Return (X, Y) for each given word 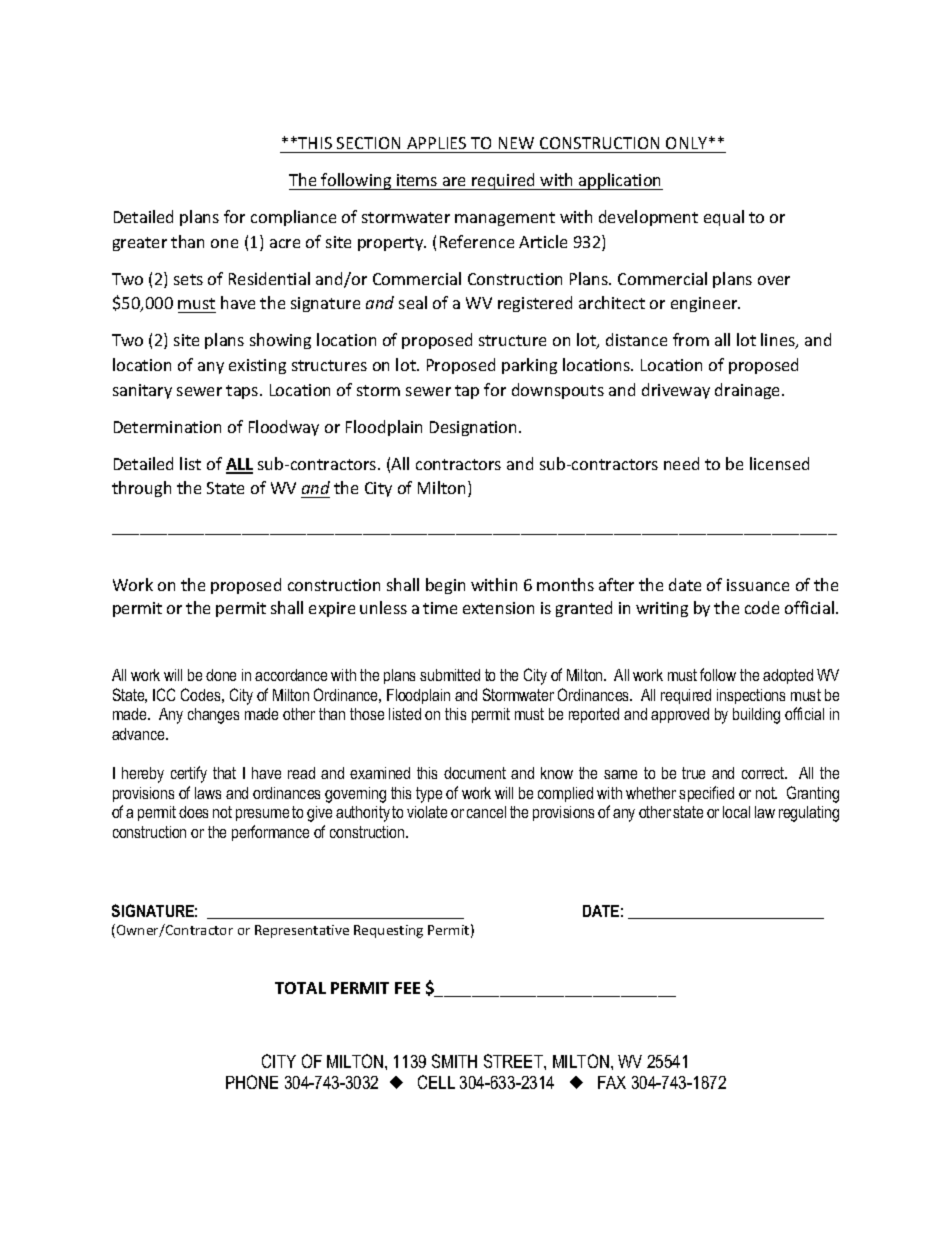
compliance (293, 218)
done (221, 675)
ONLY (686, 143)
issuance (758, 585)
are (454, 181)
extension (498, 608)
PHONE (252, 1082)
